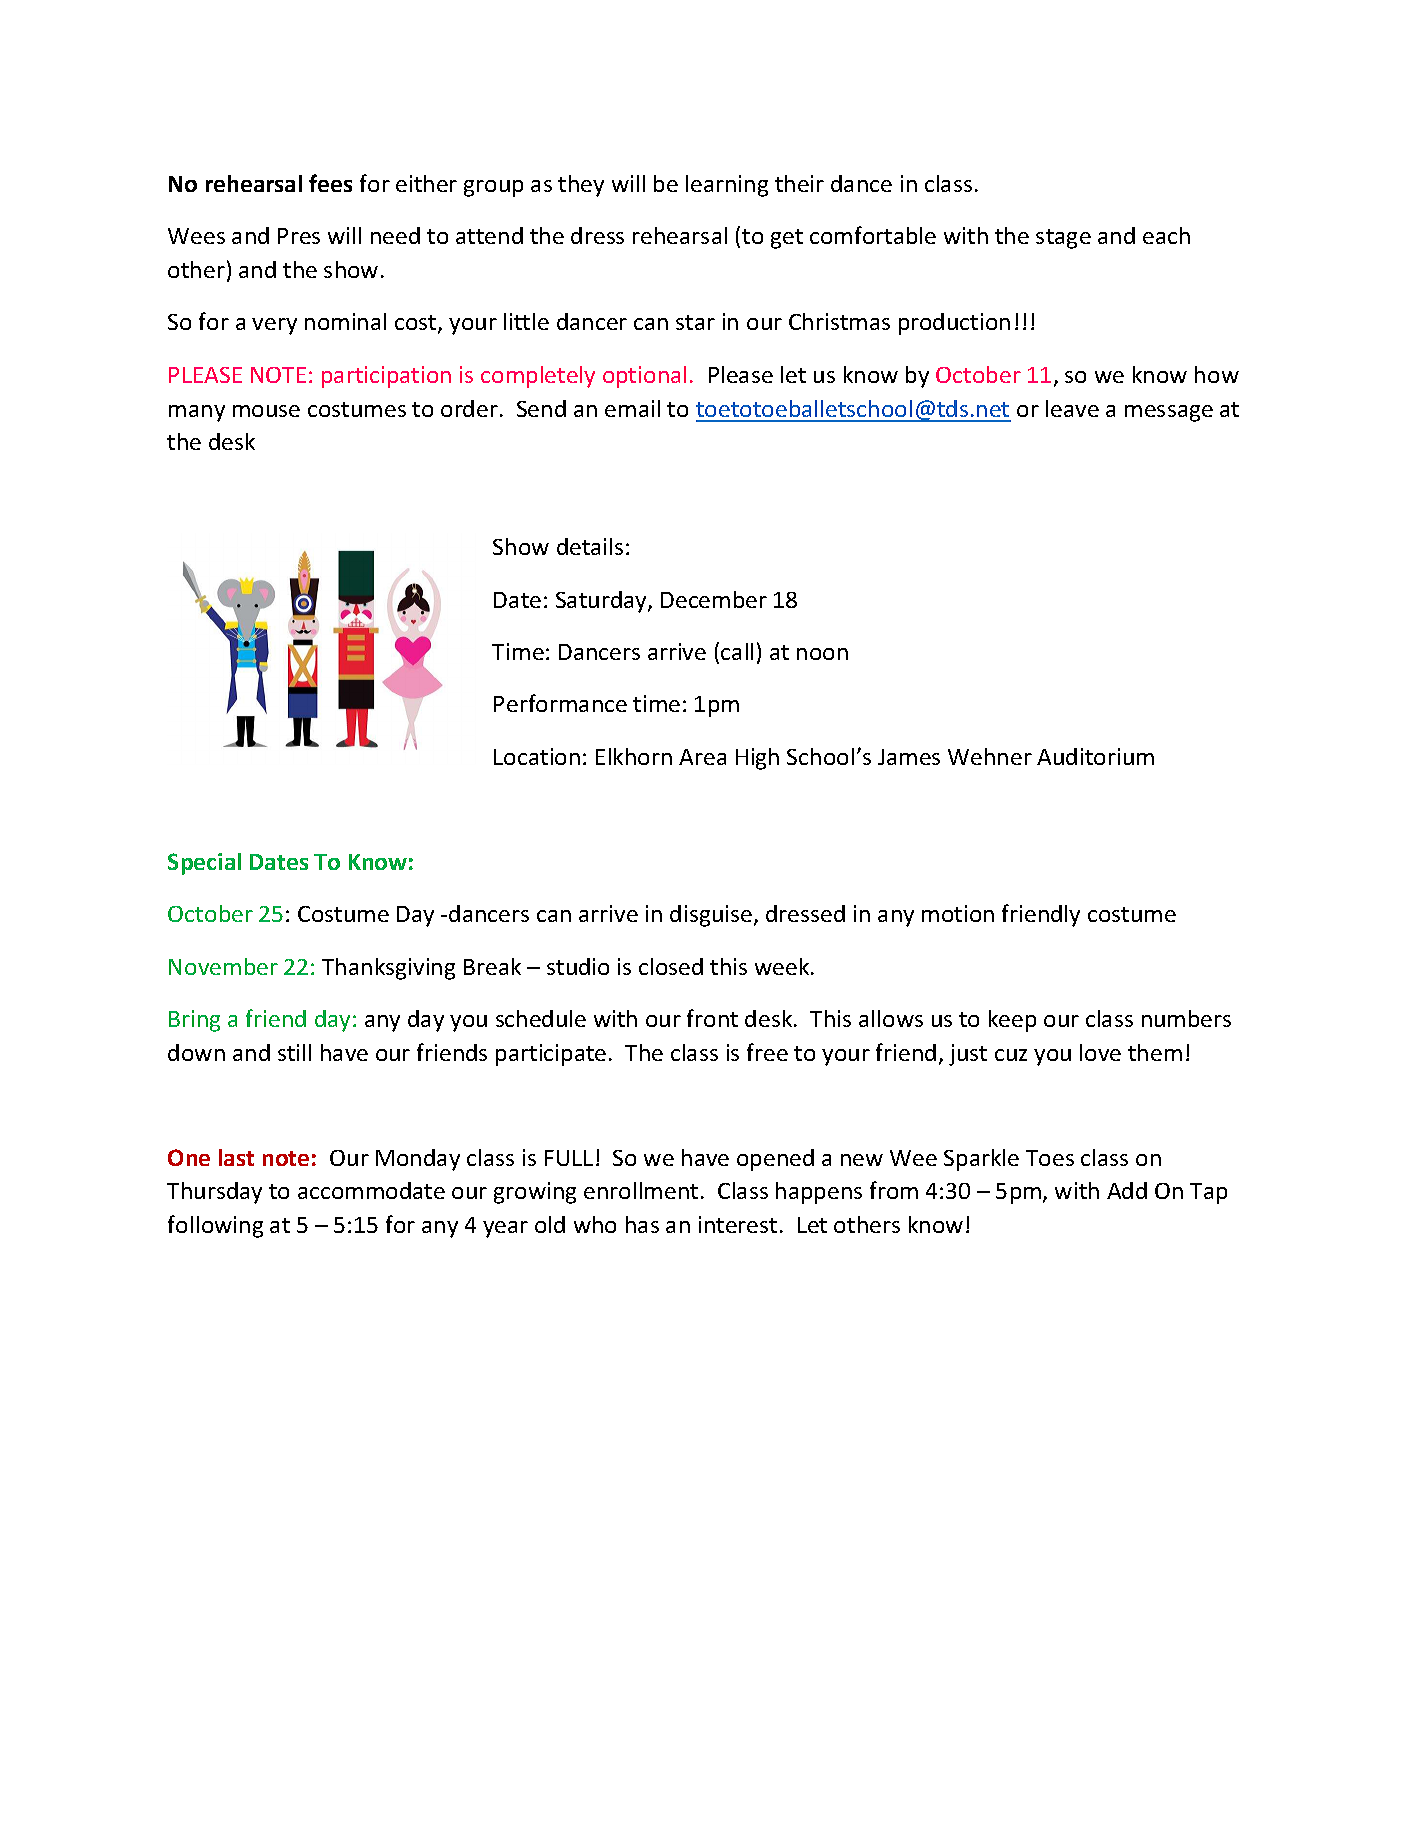 This screenshot has width=1426, height=1846. What do you see at coordinates (1072, 408) in the screenshot?
I see `leave` at bounding box center [1072, 408].
